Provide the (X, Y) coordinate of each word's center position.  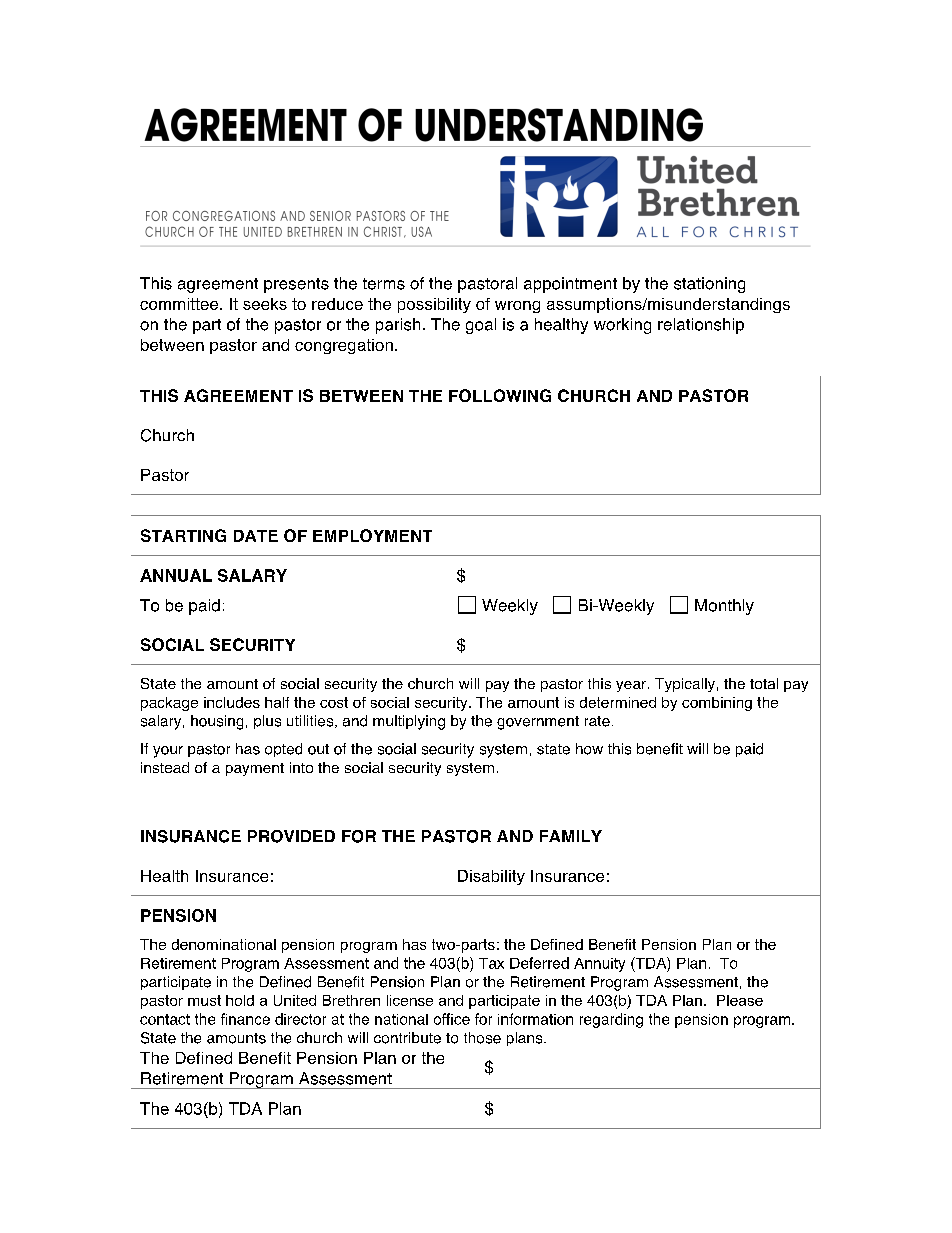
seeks (265, 304)
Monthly (724, 607)
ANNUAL (176, 575)
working (622, 326)
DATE (256, 536)
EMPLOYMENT (372, 535)
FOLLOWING (500, 395)
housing (217, 722)
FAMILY (571, 836)
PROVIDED (291, 836)
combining (717, 704)
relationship (701, 326)
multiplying (409, 722)
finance (245, 1019)
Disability (491, 877)
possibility (434, 305)
